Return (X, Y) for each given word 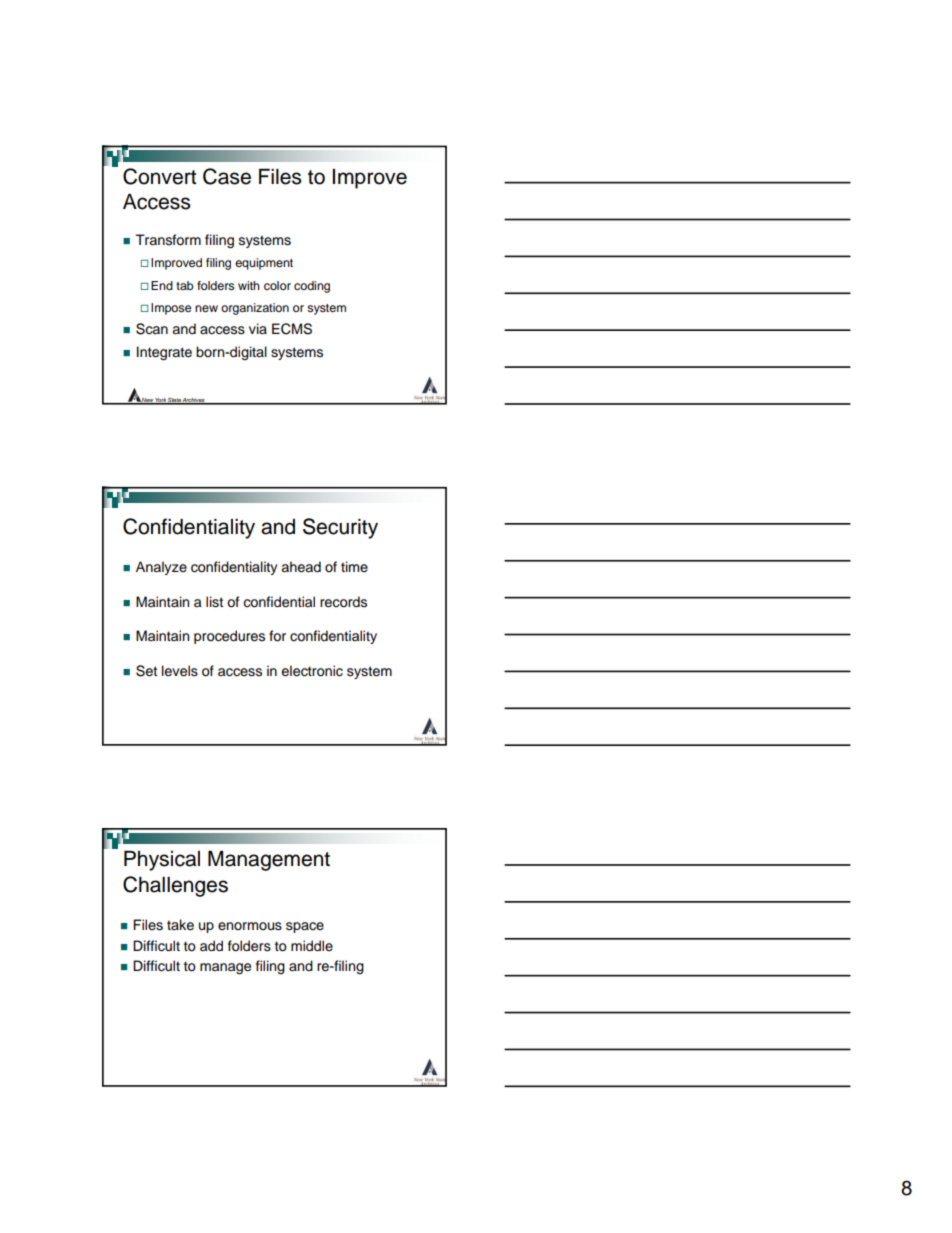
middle (312, 946)
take (180, 925)
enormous (250, 926)
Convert (159, 176)
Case (227, 176)
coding (312, 287)
